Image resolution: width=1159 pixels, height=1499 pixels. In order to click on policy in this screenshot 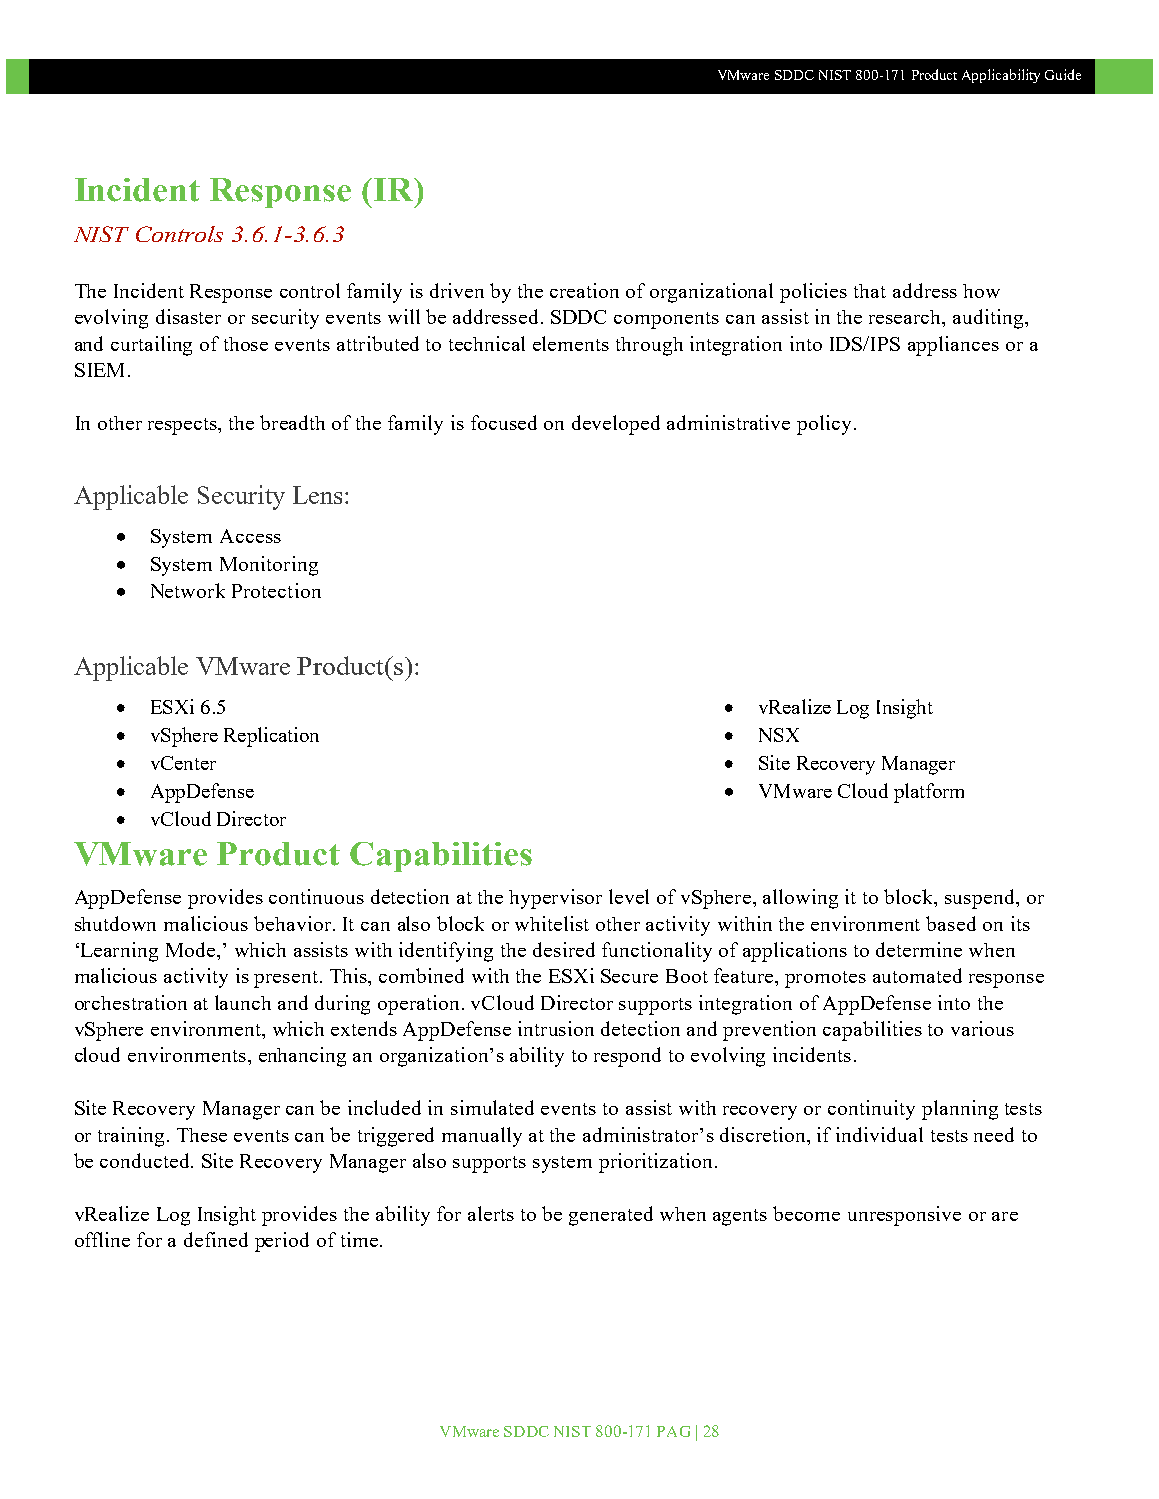, I will do `click(826, 425)`.
